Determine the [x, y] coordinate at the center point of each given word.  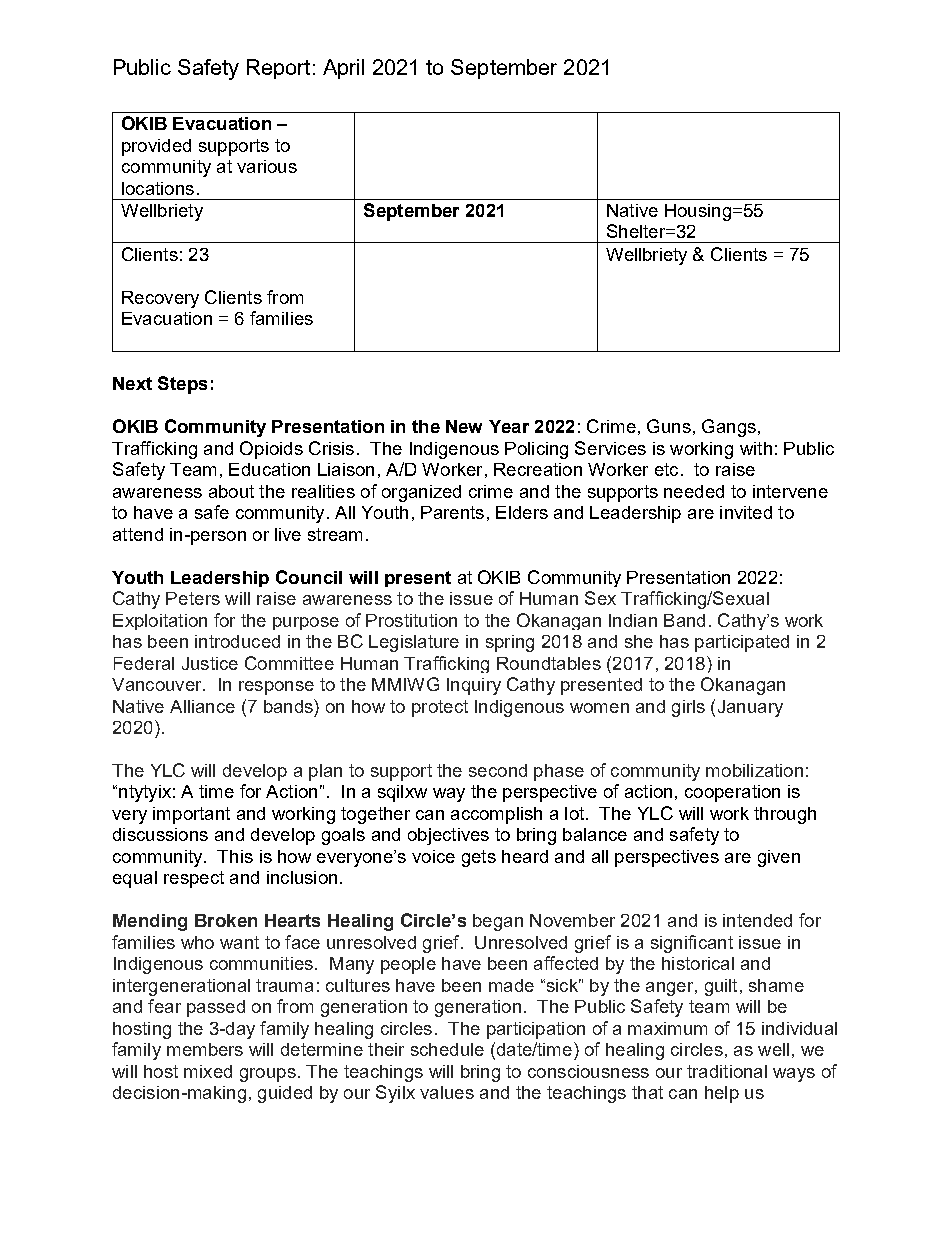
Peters [193, 598]
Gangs [729, 428]
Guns [669, 426]
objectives [448, 836]
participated [742, 643]
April [343, 69]
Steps [182, 385]
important [191, 815]
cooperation [732, 793]
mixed [208, 1071]
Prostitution [411, 620]
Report [278, 69]
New [464, 426]
